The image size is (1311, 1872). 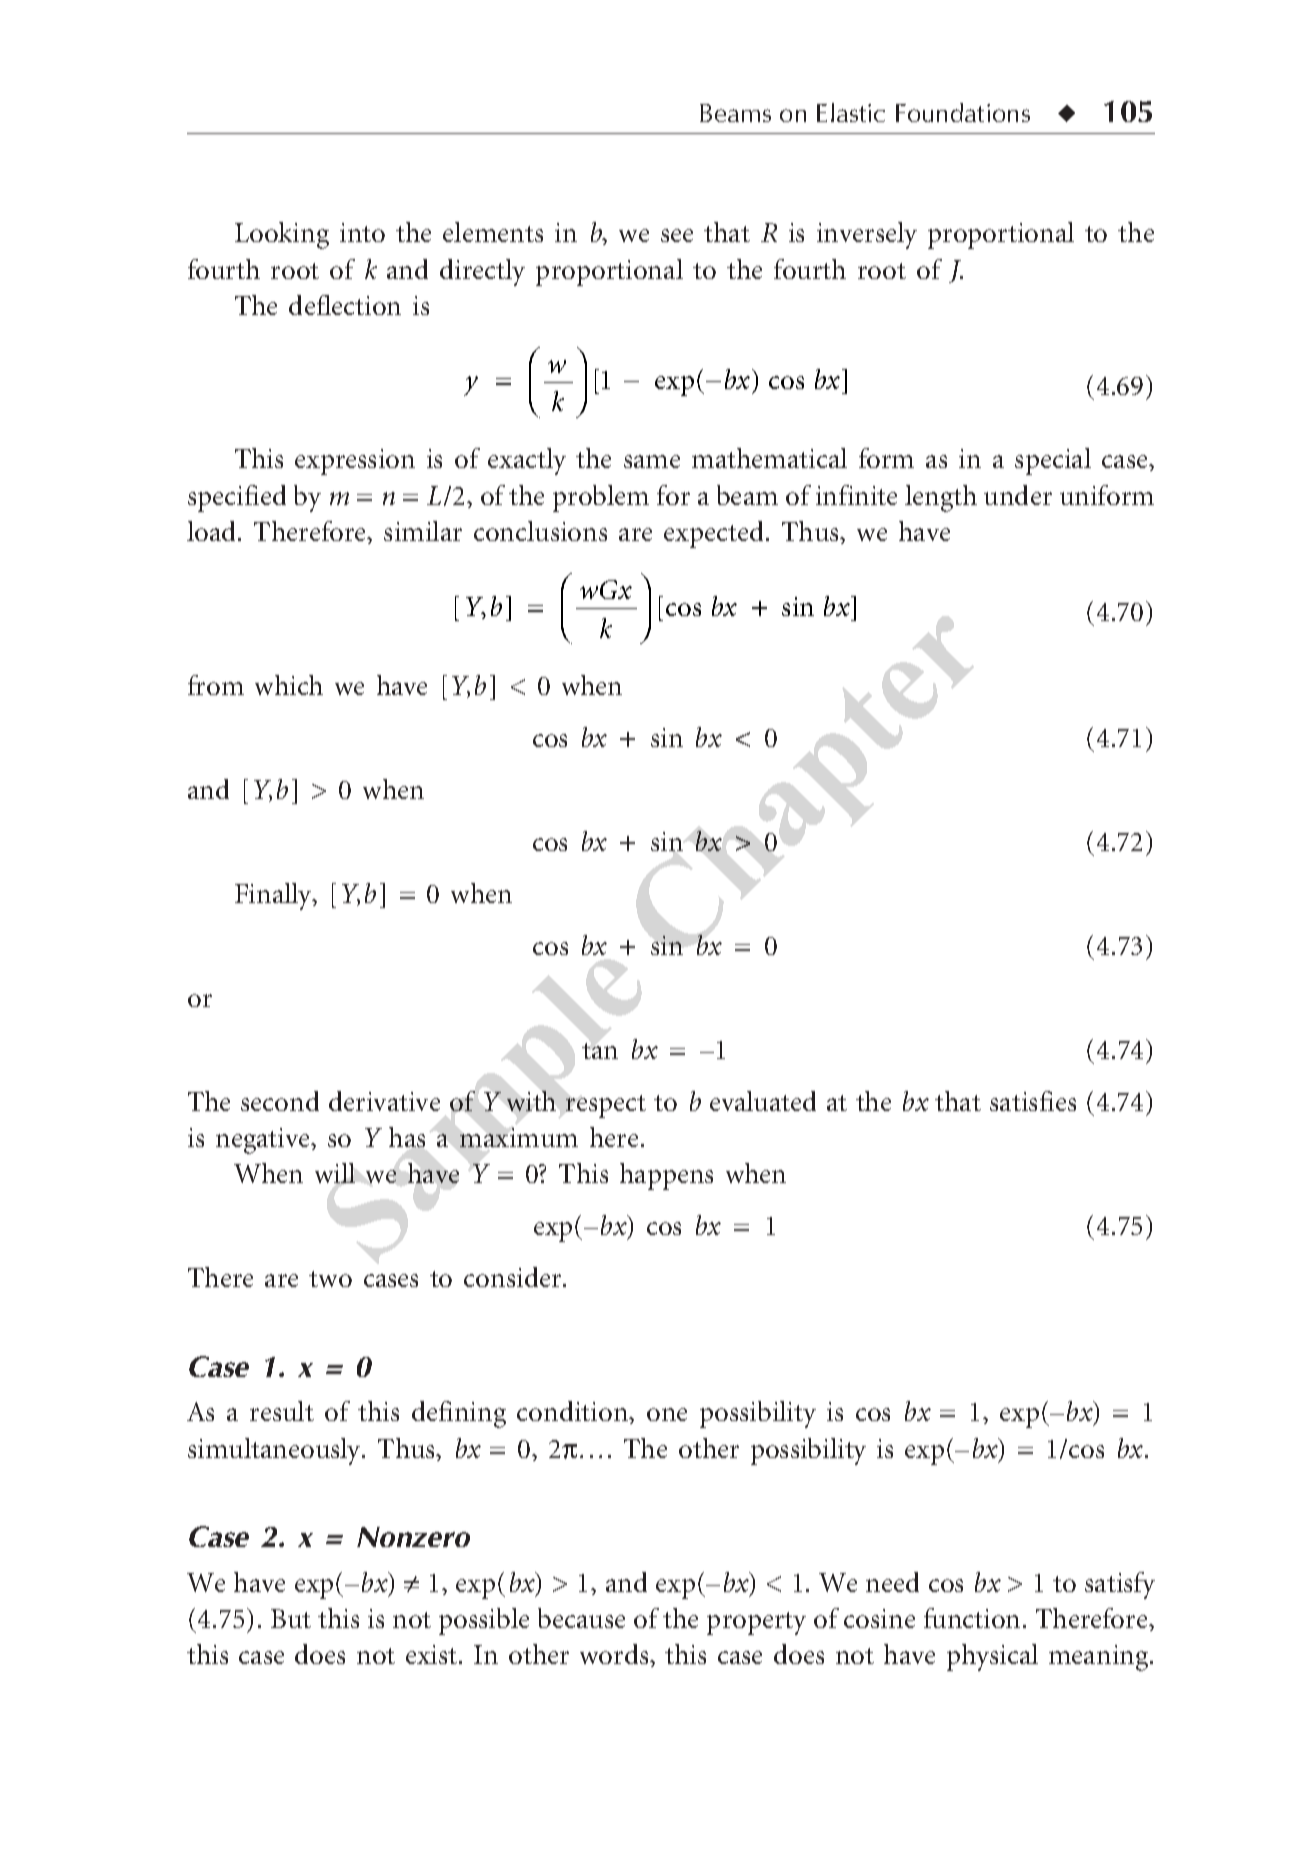 I want to click on evaluated, so click(x=763, y=1101).
